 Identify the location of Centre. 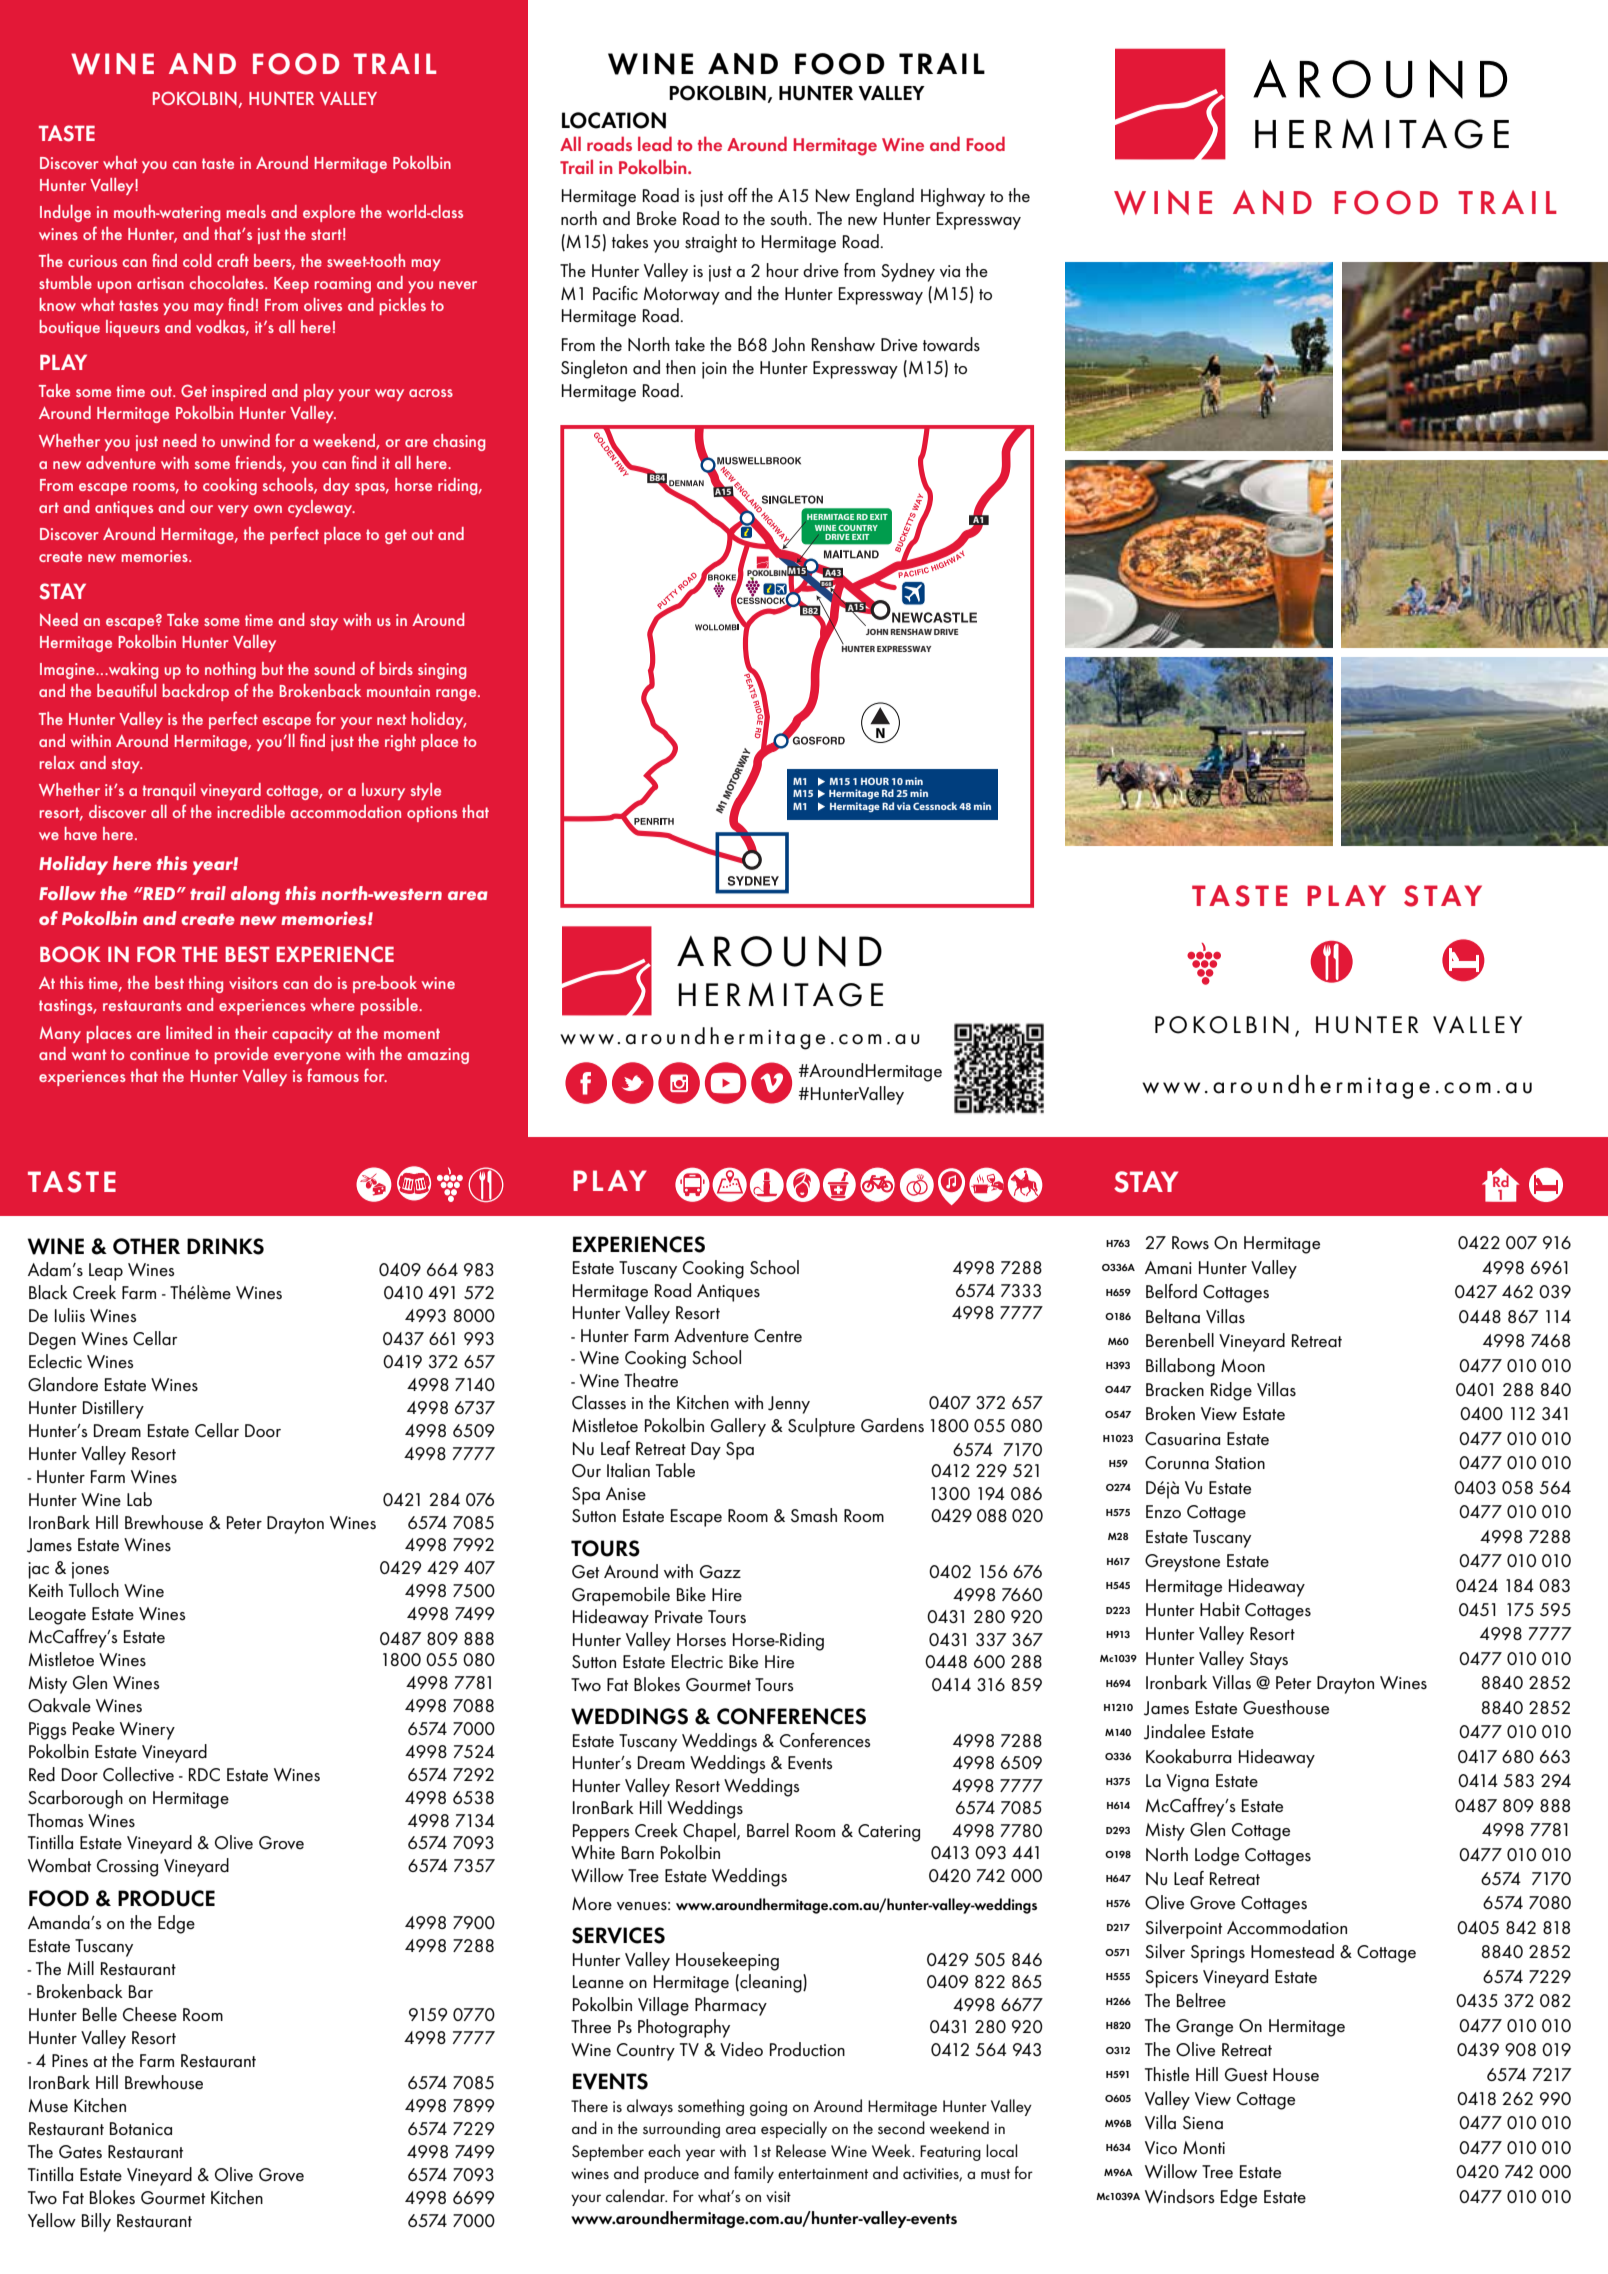
(778, 1336).
